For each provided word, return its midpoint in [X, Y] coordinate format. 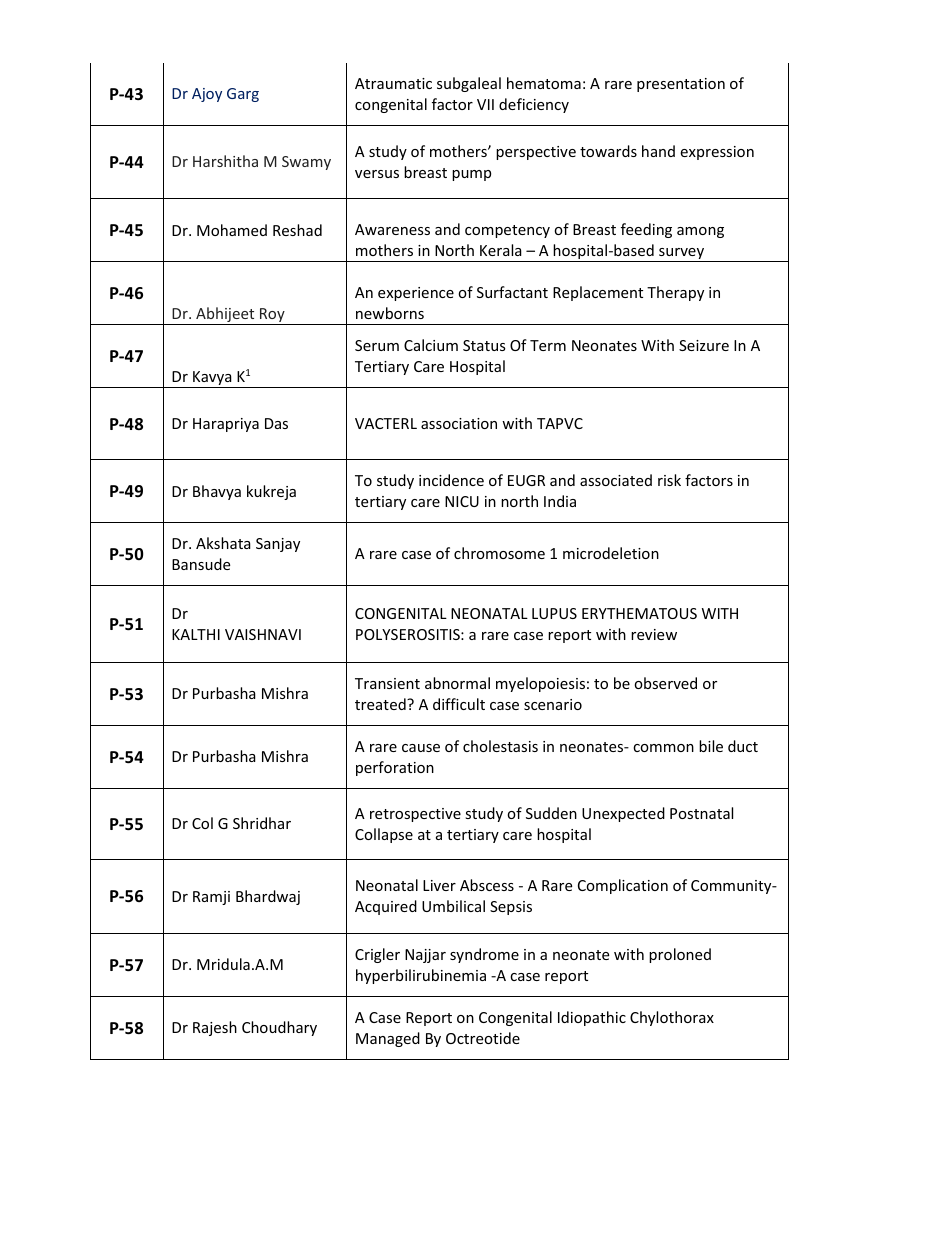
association [459, 423]
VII [485, 104]
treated [381, 704]
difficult [459, 704]
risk [669, 480]
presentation [681, 85]
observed [665, 683]
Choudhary [279, 1028]
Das [276, 423]
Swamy [306, 163]
